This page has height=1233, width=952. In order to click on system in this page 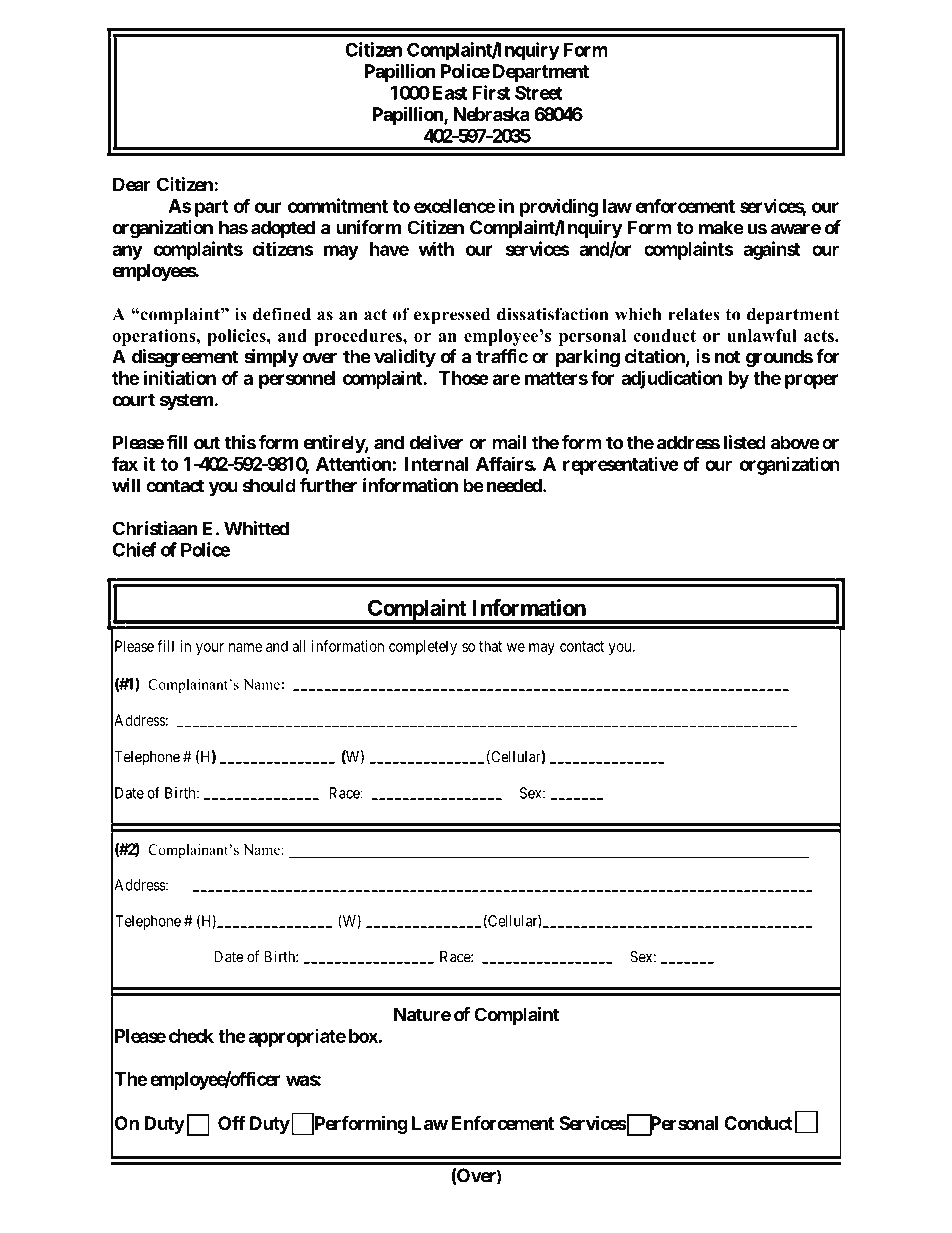, I will do `click(187, 401)`.
